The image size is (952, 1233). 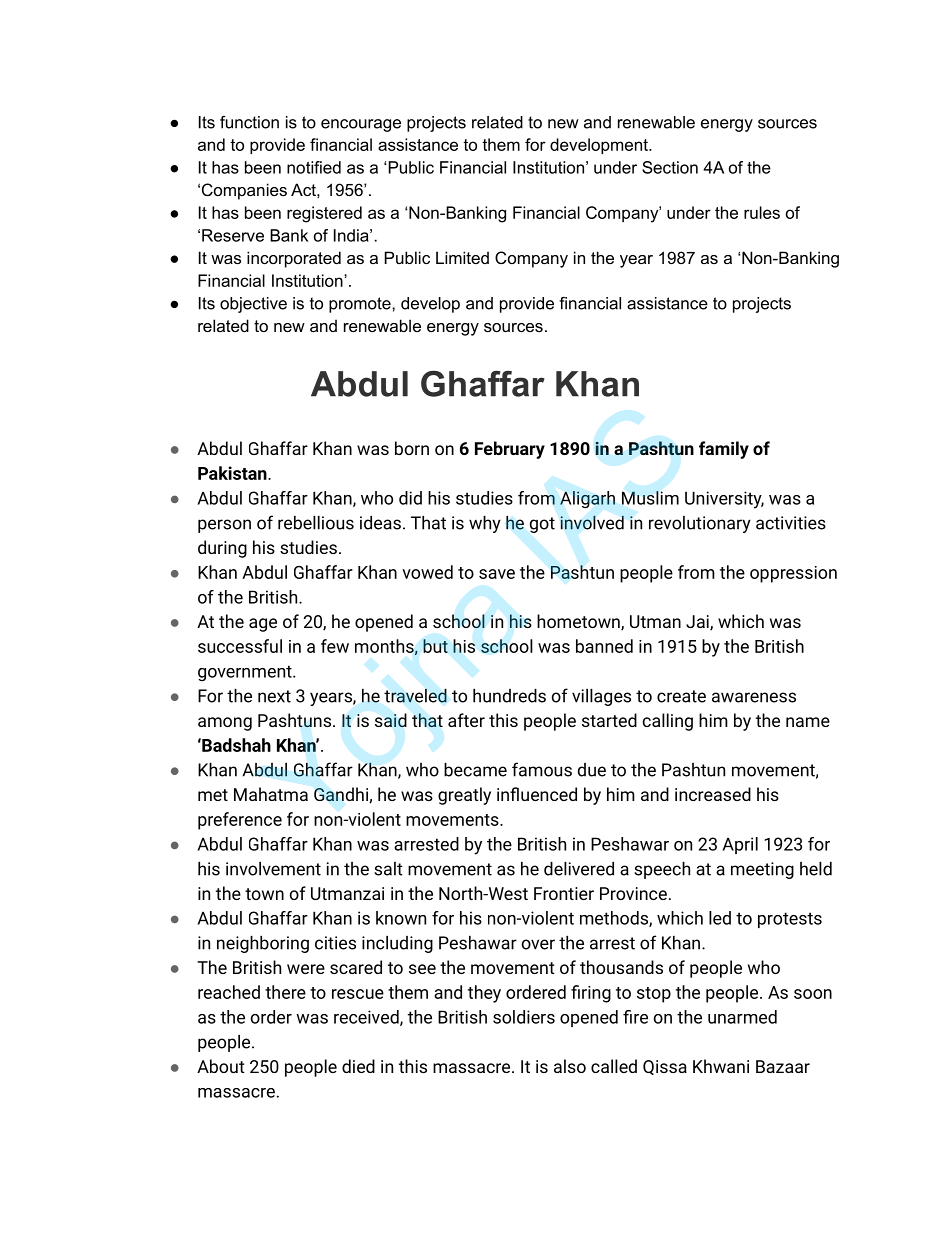 What do you see at coordinates (793, 574) in the page?
I see `oppression` at bounding box center [793, 574].
